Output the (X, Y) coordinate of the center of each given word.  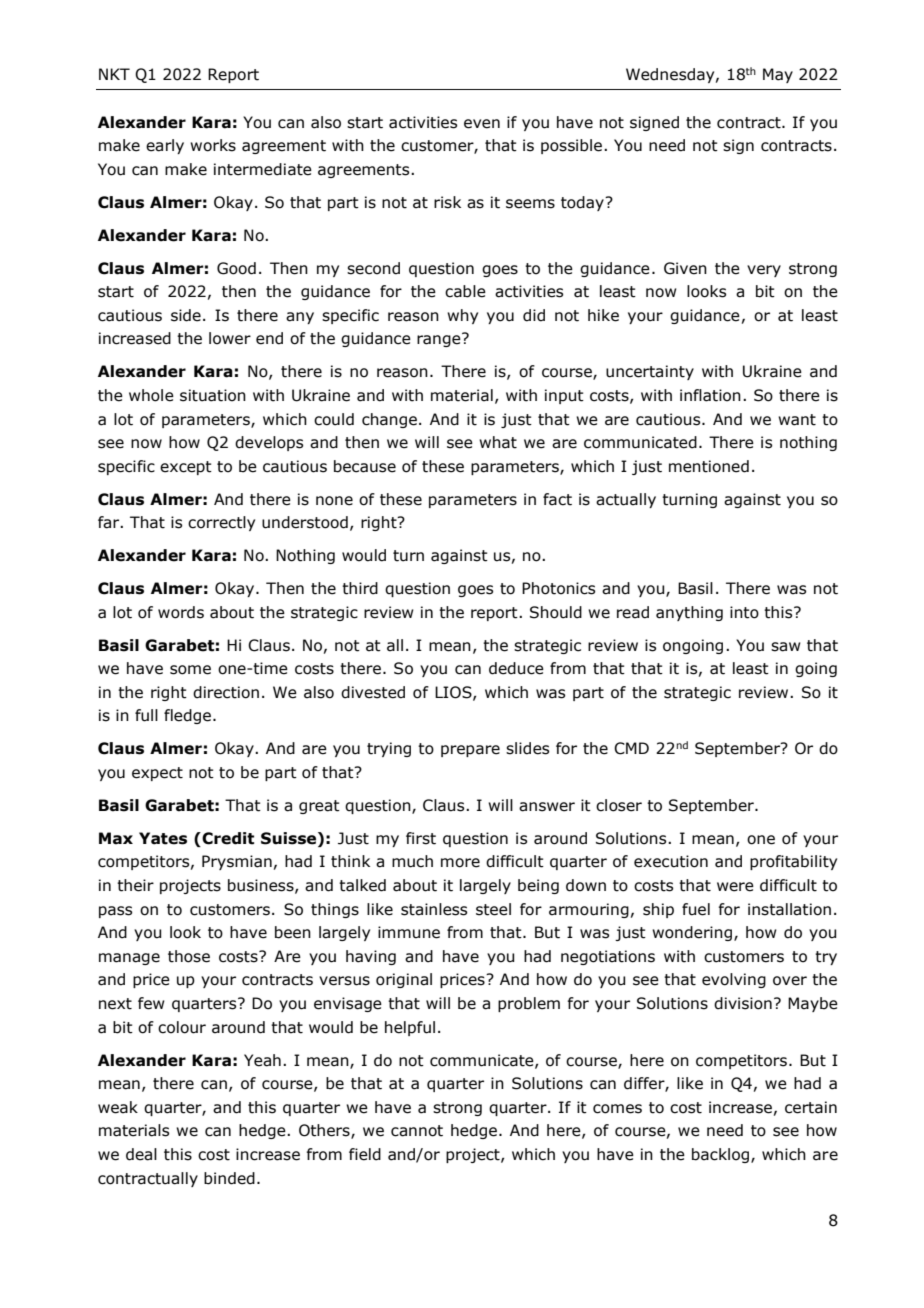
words (181, 612)
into (744, 612)
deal (141, 1154)
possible (571, 146)
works (213, 145)
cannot (417, 1131)
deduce (516, 668)
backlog (720, 1155)
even (482, 124)
